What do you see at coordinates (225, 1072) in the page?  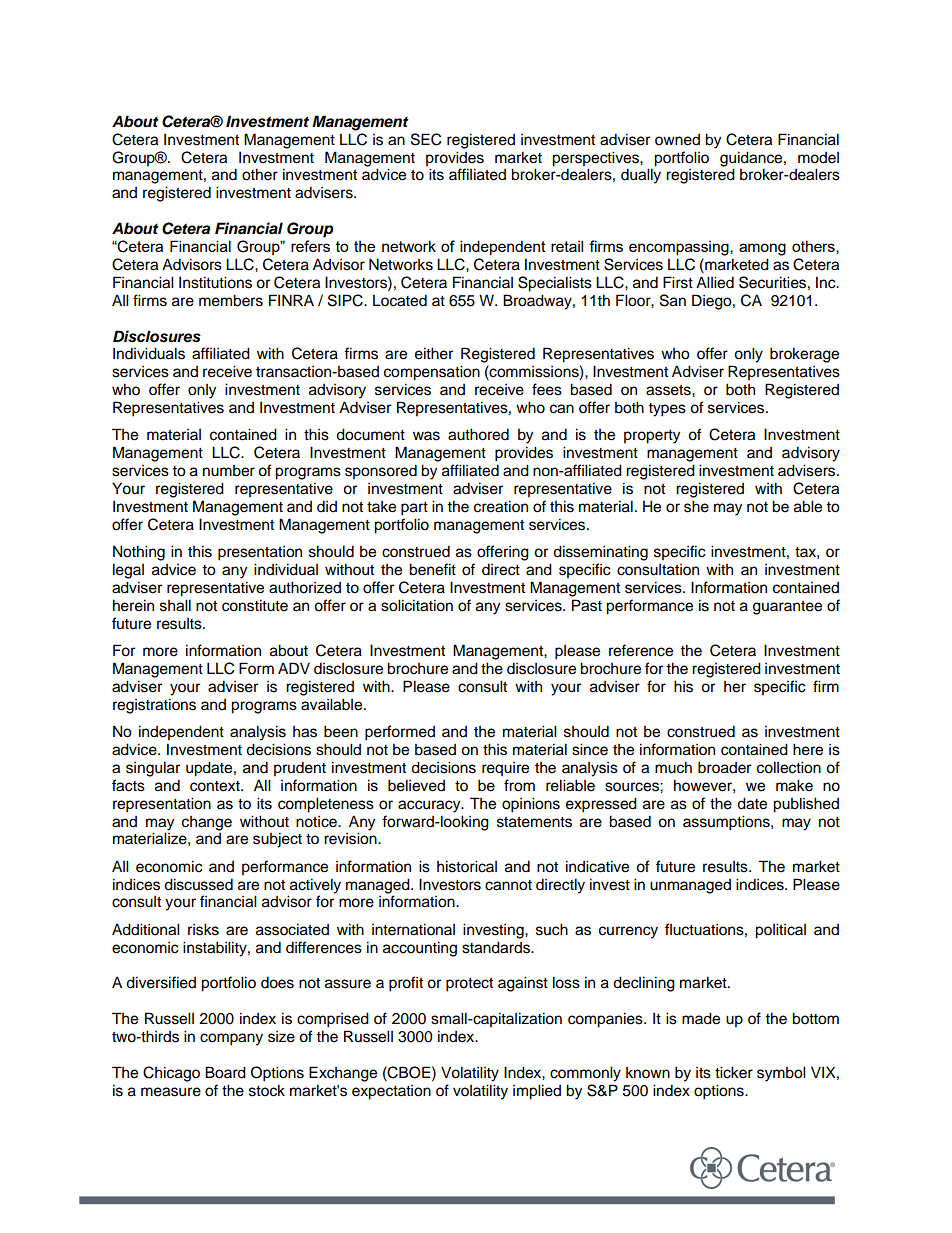 I see `Board` at bounding box center [225, 1072].
